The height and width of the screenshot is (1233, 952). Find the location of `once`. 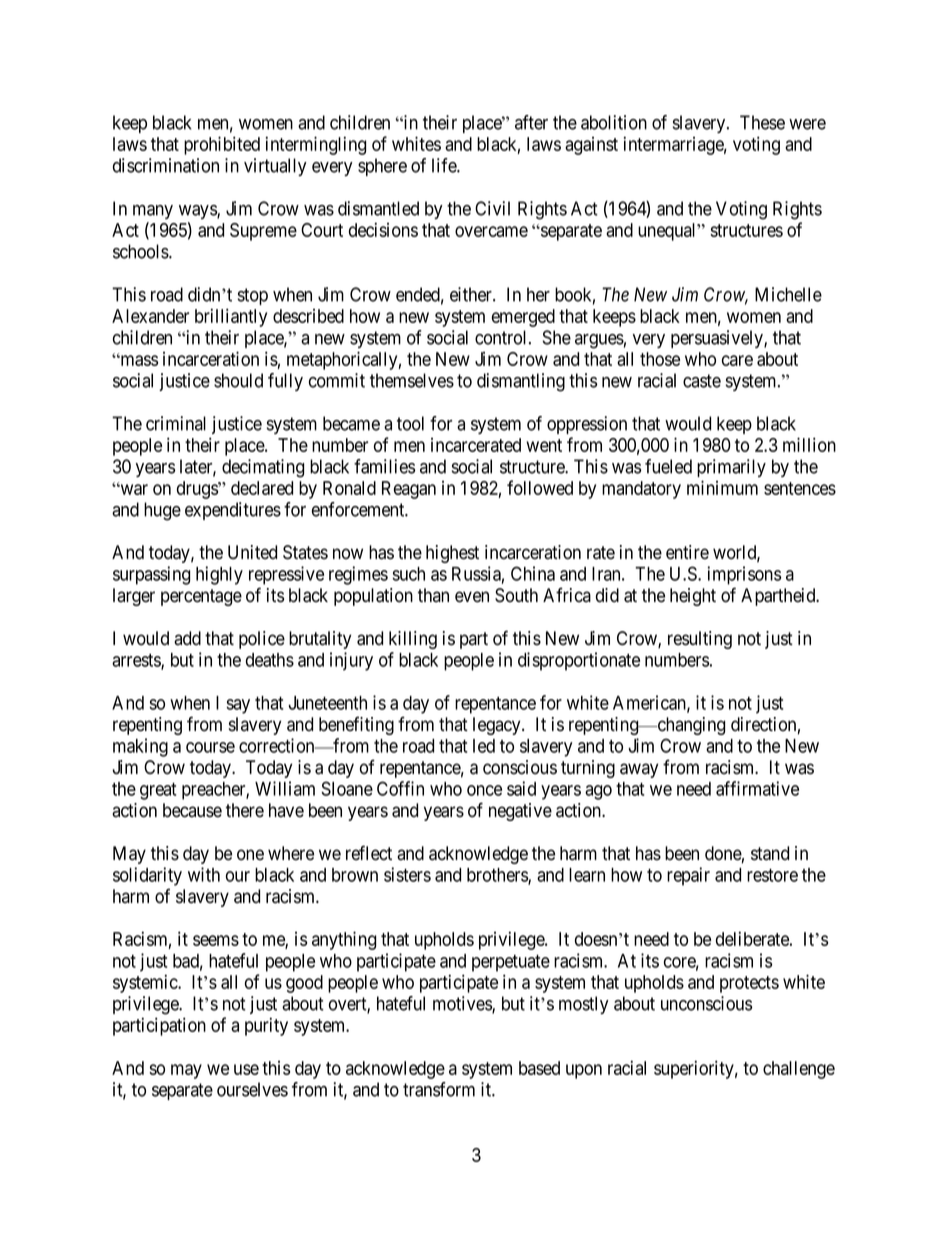

once is located at coordinates (484, 790).
